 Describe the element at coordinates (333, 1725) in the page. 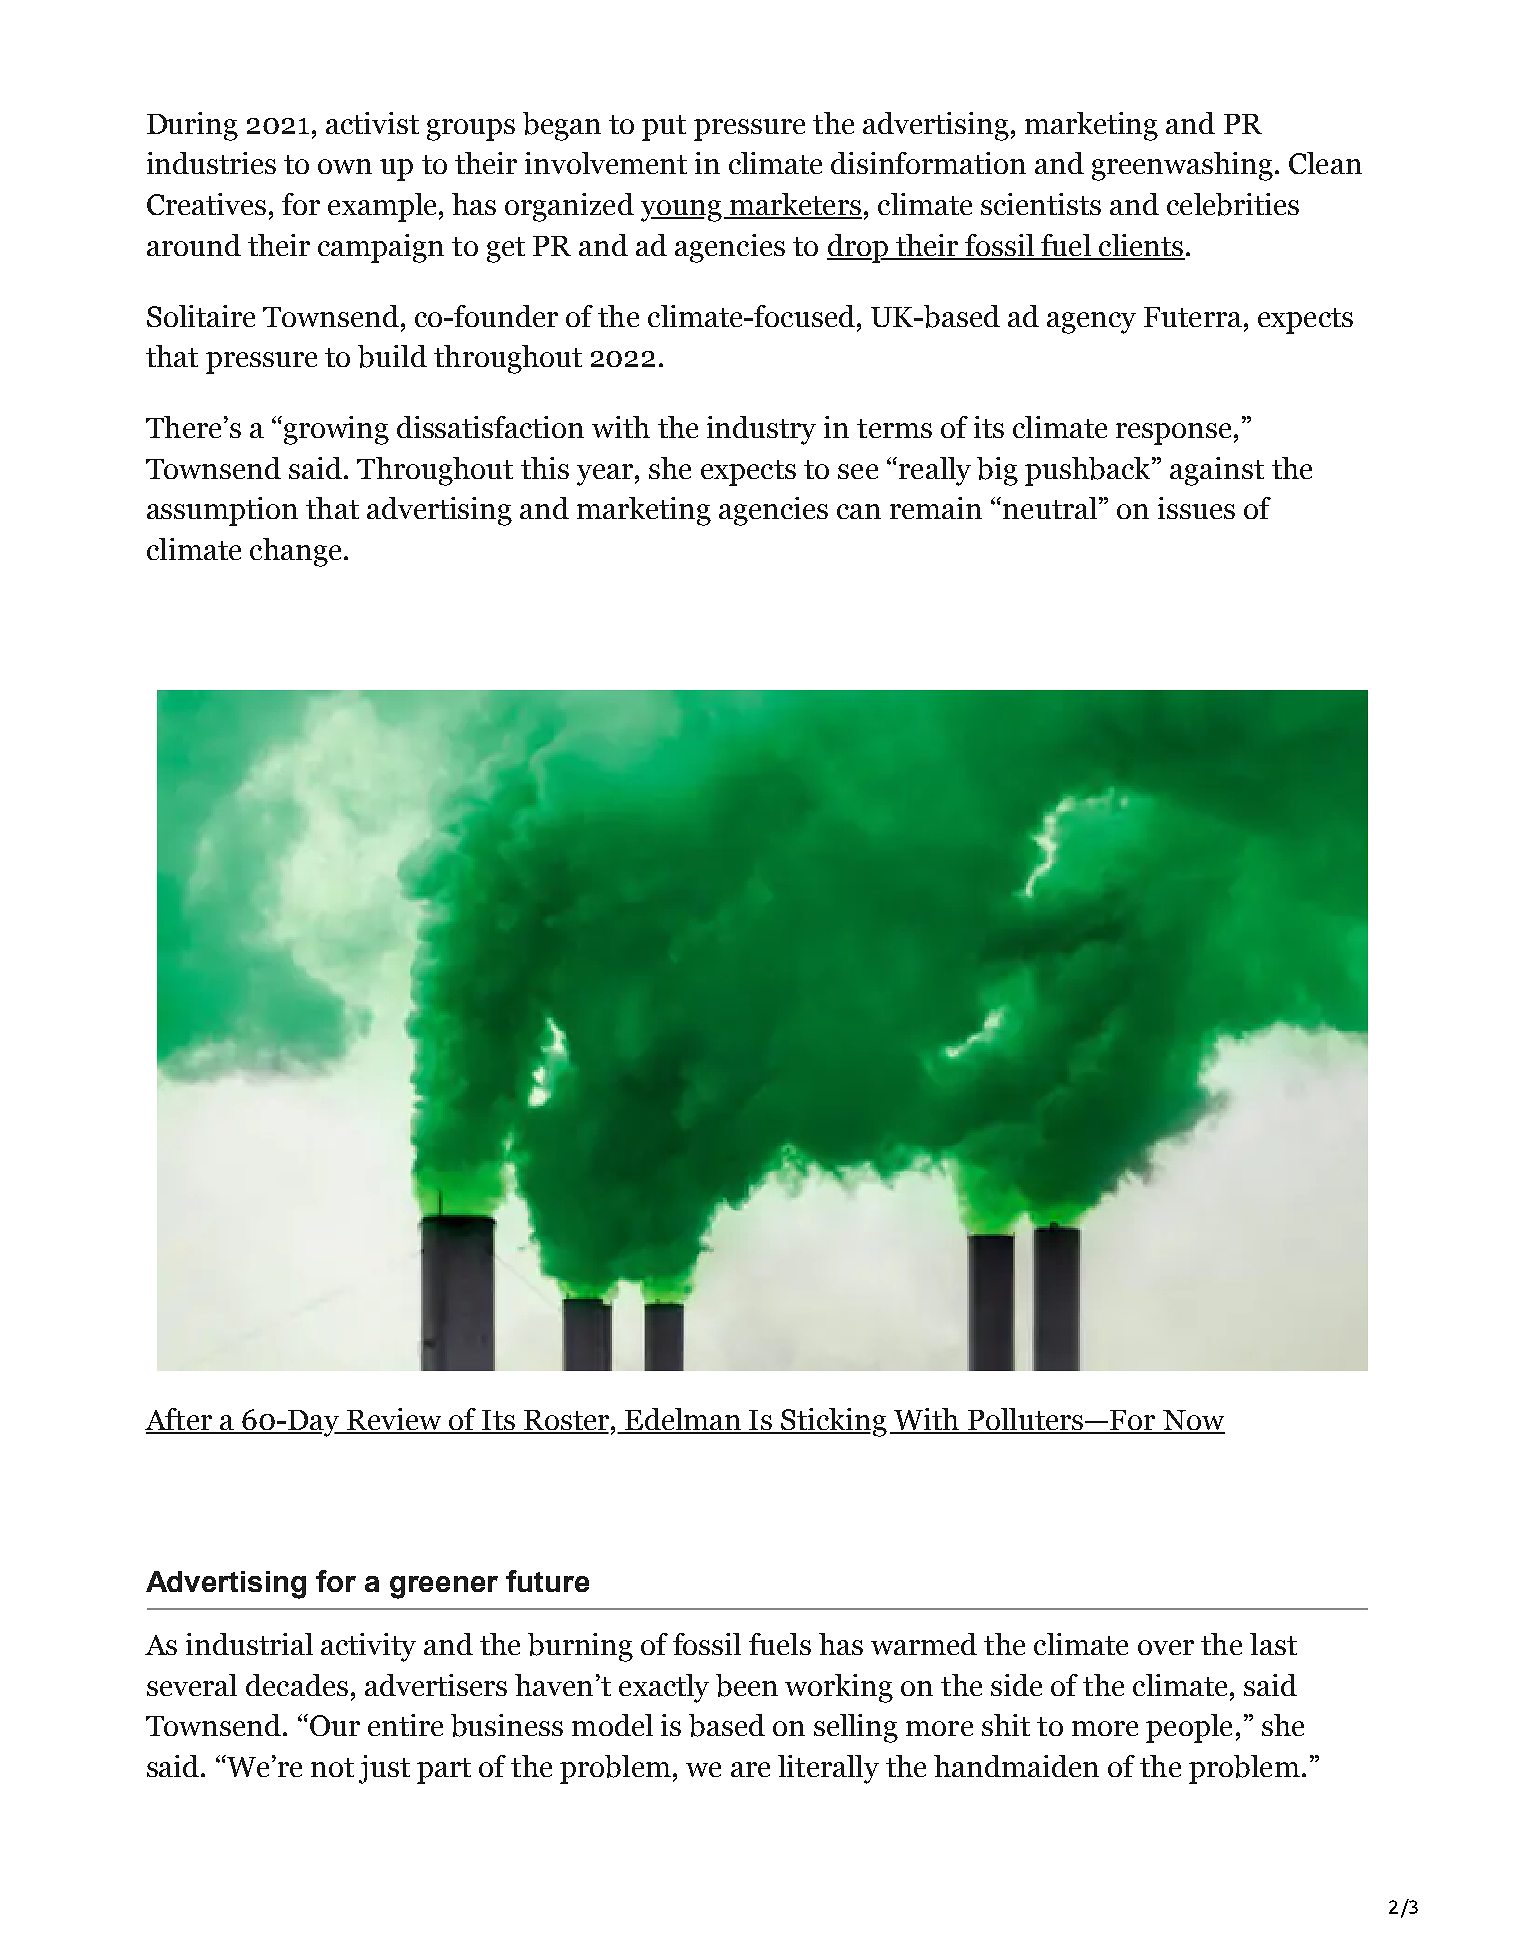

I see `Our` at that location.
